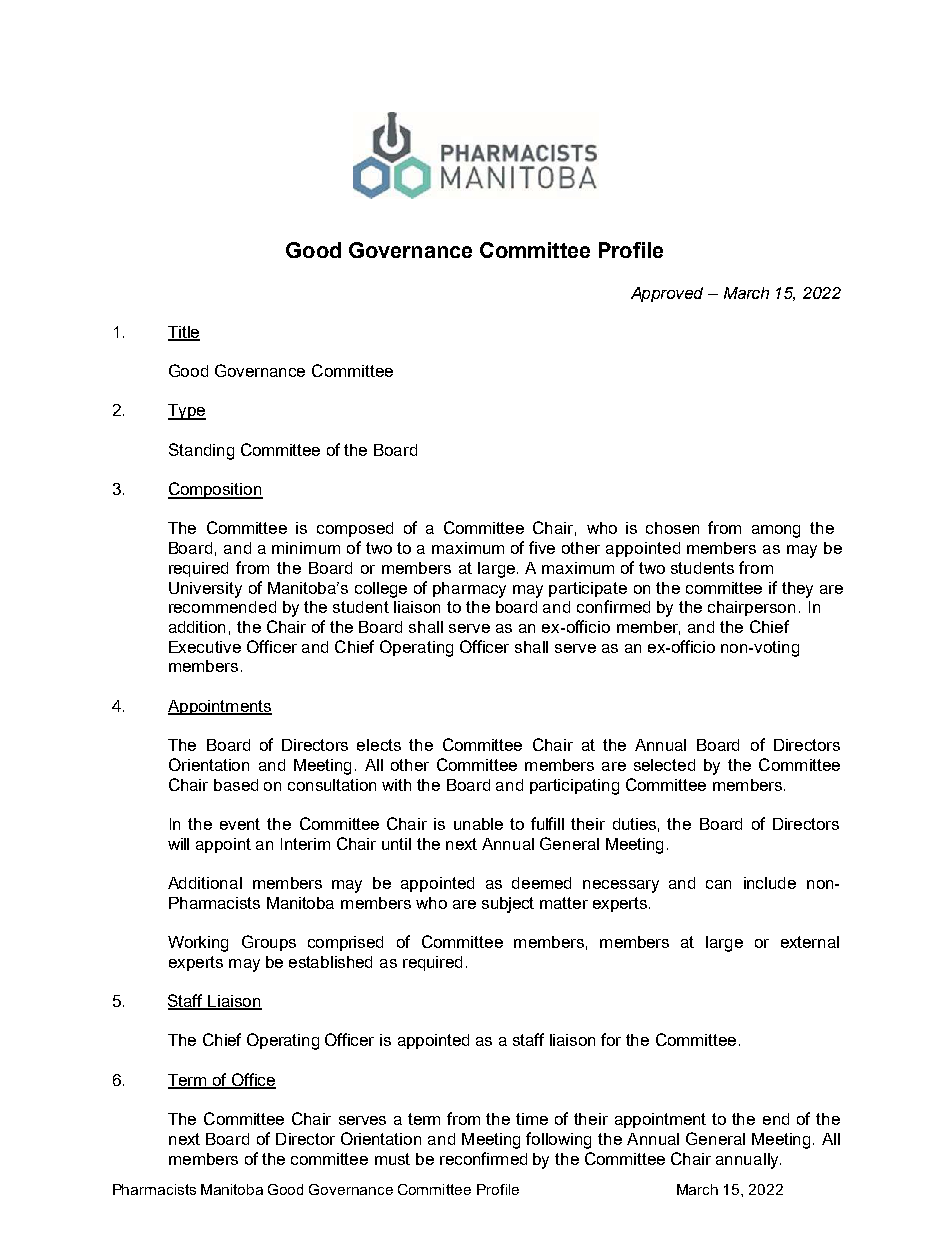  I want to click on recommended, so click(222, 607).
